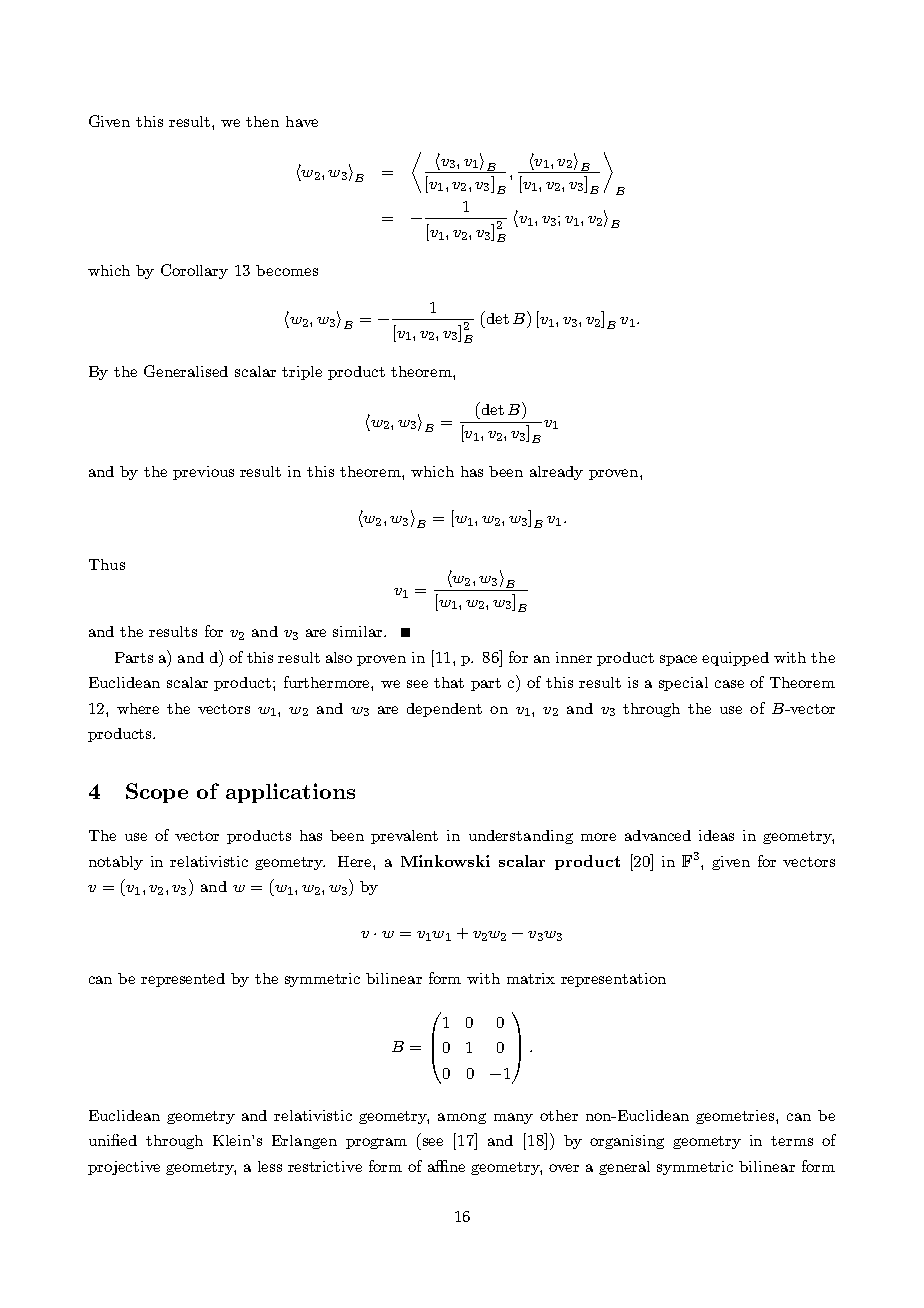 The width and height of the document is (924, 1308). I want to click on then, so click(262, 121).
